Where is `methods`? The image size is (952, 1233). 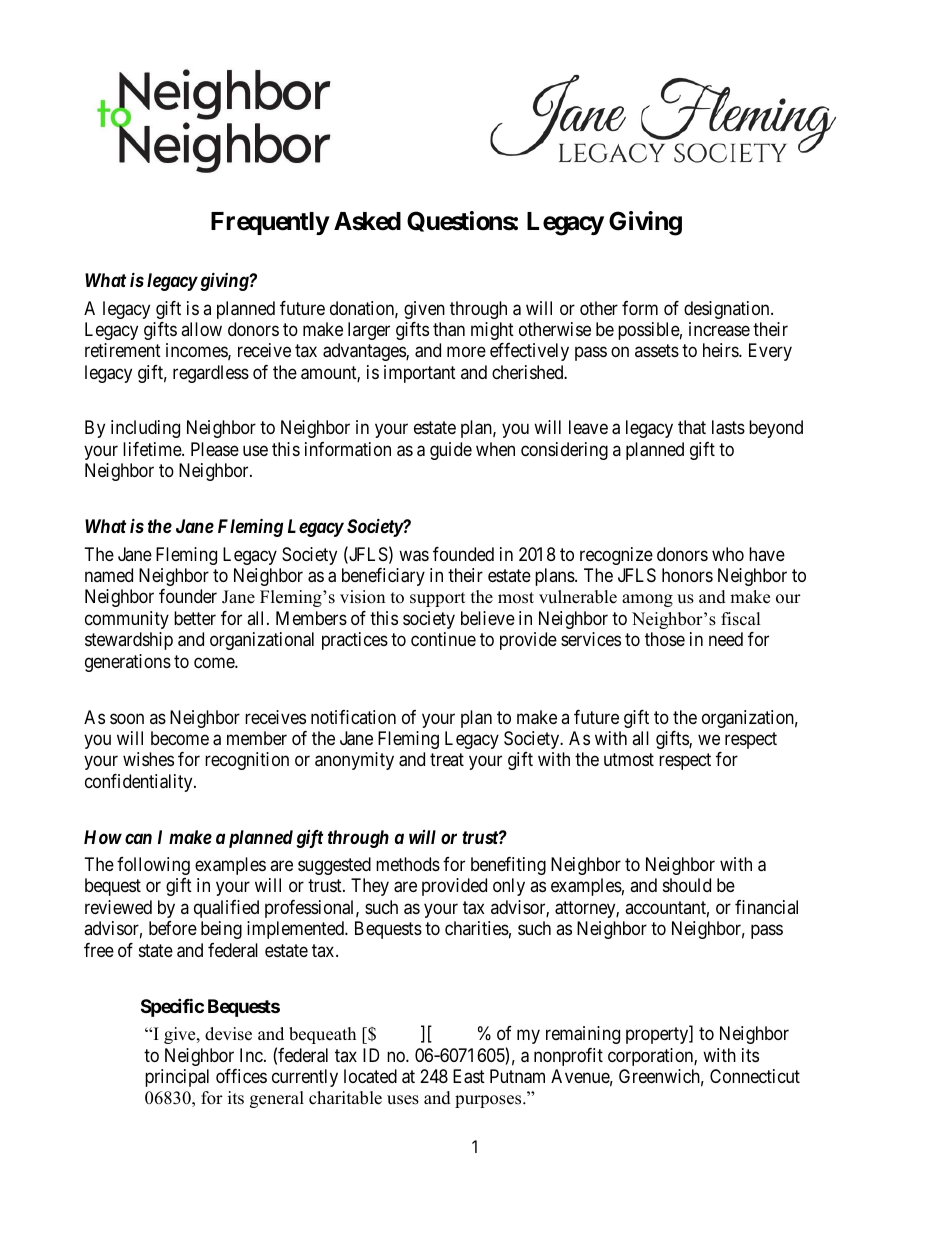 methods is located at coordinates (408, 864).
